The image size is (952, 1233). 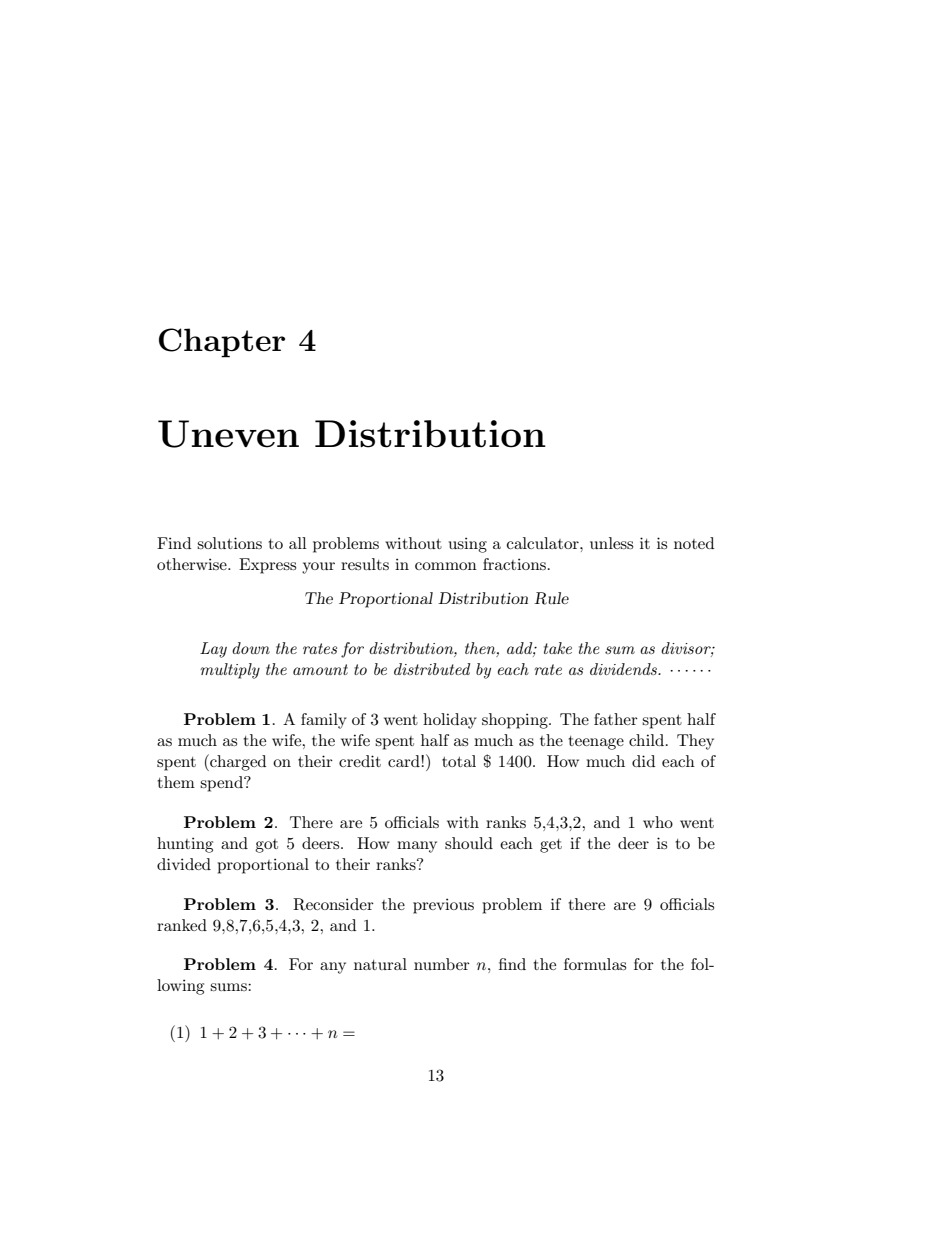 I want to click on formulas, so click(x=595, y=964).
